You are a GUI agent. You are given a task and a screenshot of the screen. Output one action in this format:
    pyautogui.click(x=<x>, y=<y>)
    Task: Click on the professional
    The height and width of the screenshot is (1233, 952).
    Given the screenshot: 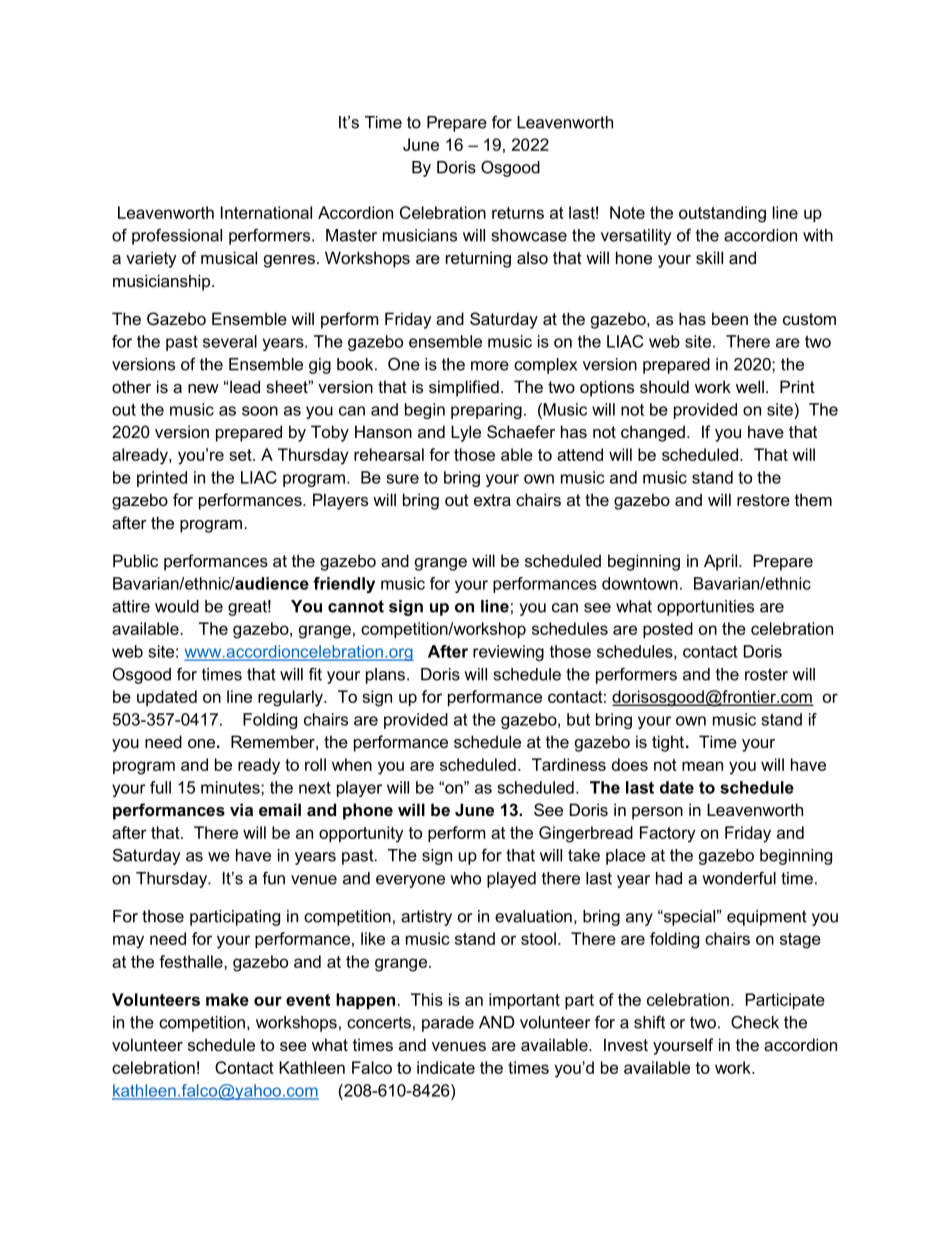 What is the action you would take?
    pyautogui.click(x=177, y=236)
